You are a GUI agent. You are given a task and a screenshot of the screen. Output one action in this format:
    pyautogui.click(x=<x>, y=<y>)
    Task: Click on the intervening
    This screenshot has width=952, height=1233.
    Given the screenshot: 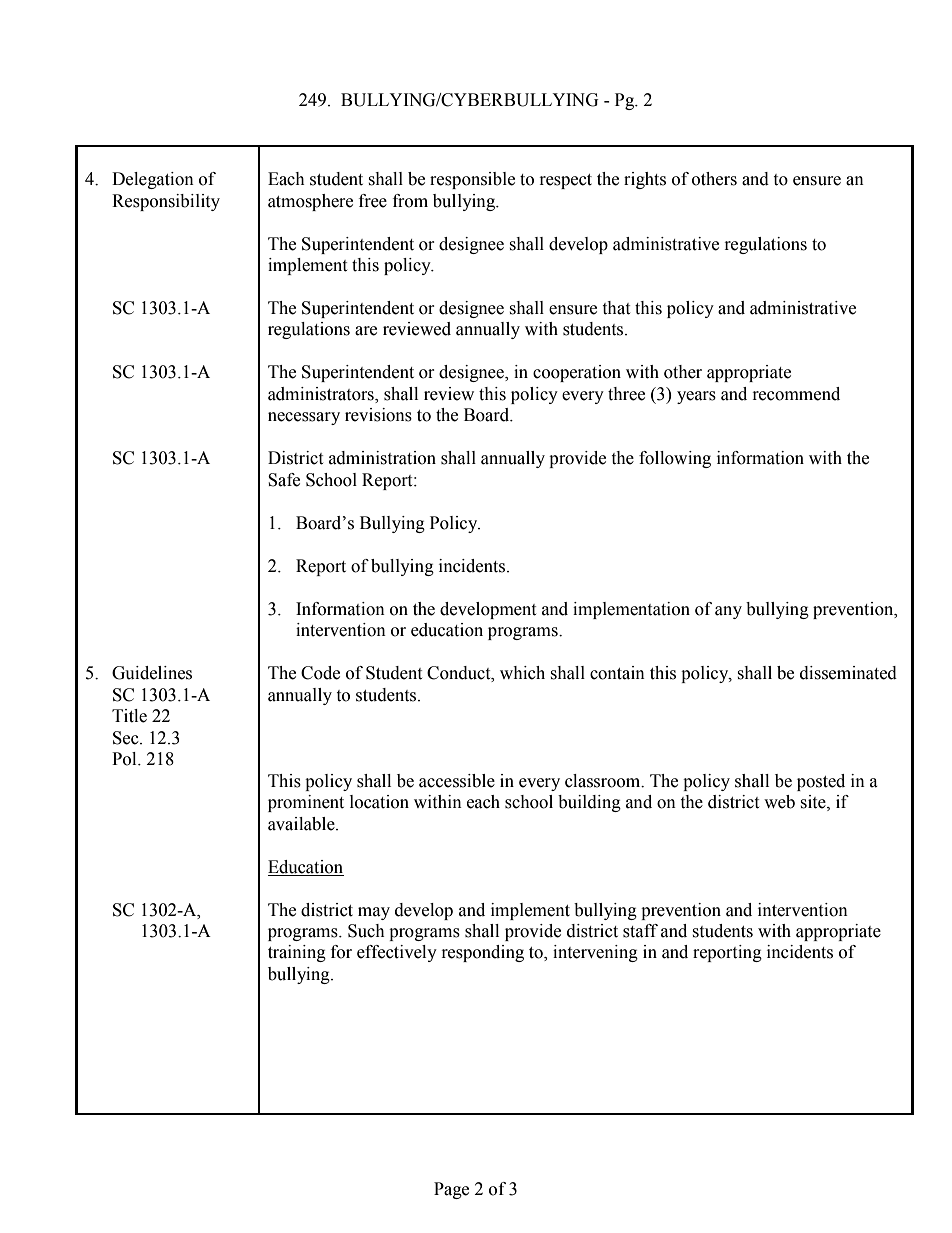 What is the action you would take?
    pyautogui.click(x=595, y=953)
